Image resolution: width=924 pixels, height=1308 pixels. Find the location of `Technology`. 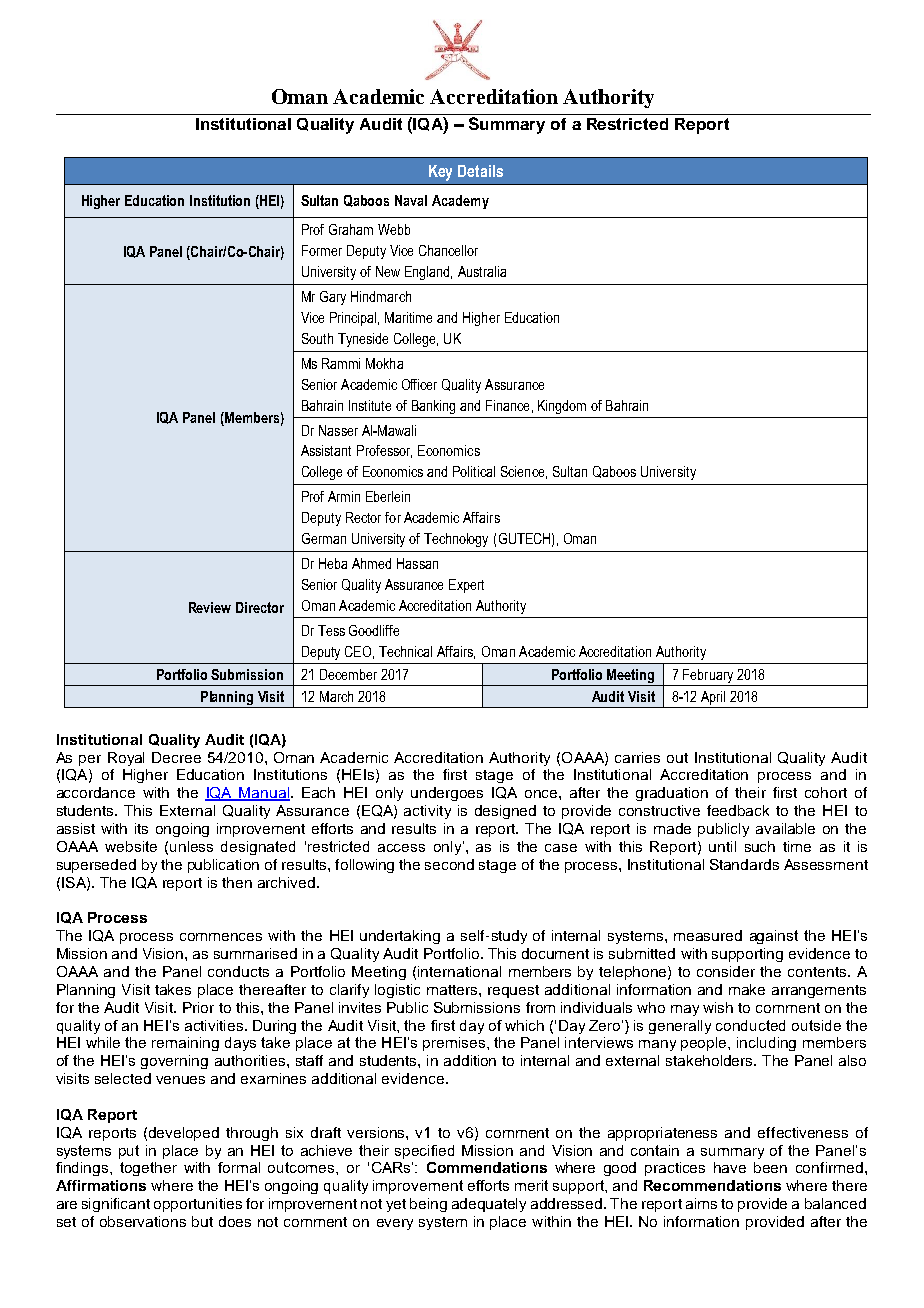

Technology is located at coordinates (456, 540).
